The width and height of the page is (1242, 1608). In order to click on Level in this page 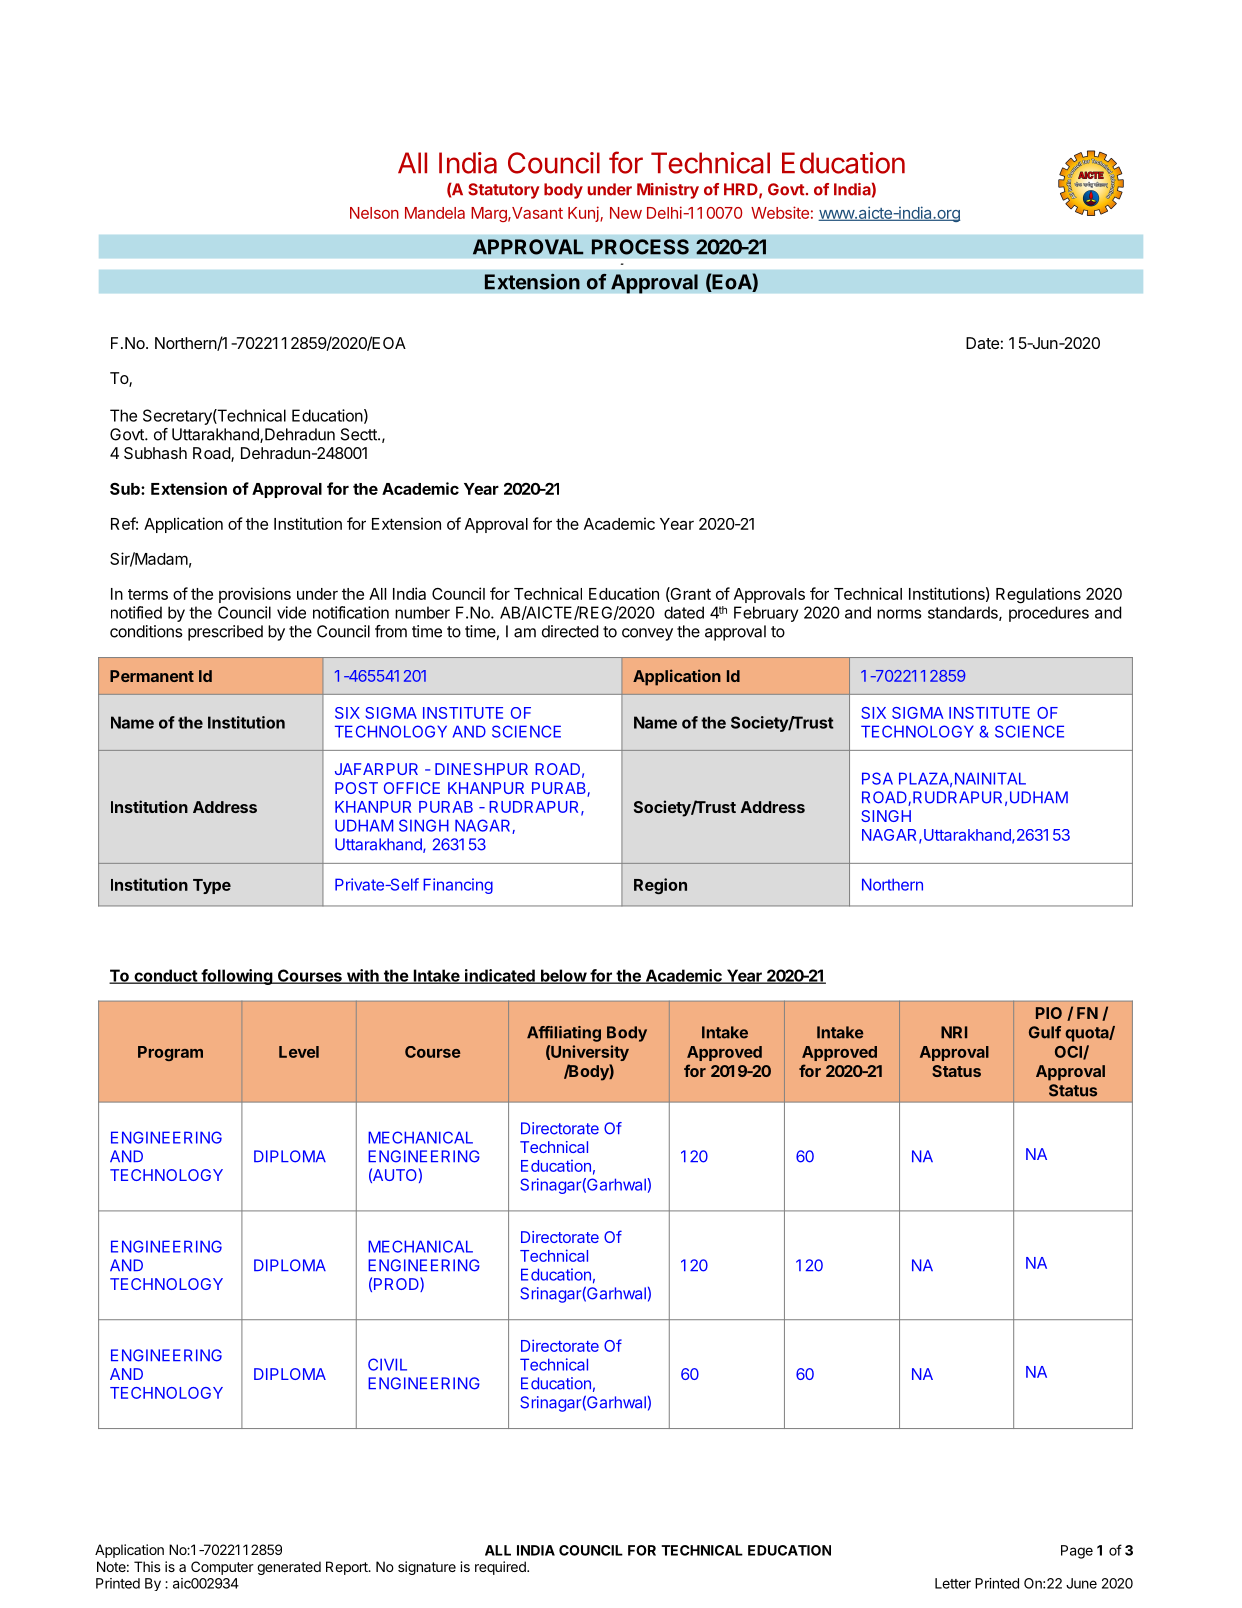, I will do `click(299, 1052)`.
